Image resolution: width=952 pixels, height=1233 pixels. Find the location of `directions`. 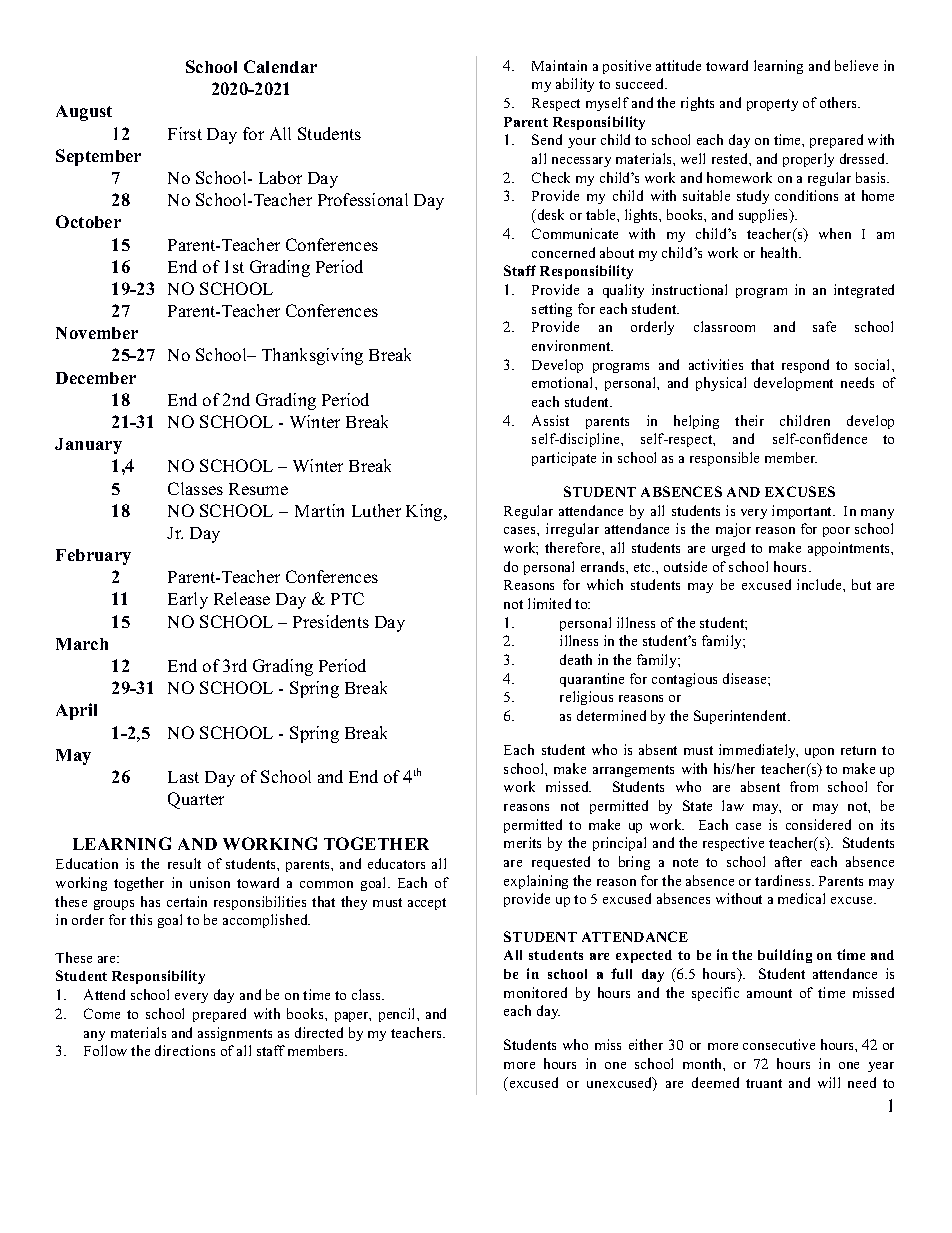

directions is located at coordinates (185, 1050).
